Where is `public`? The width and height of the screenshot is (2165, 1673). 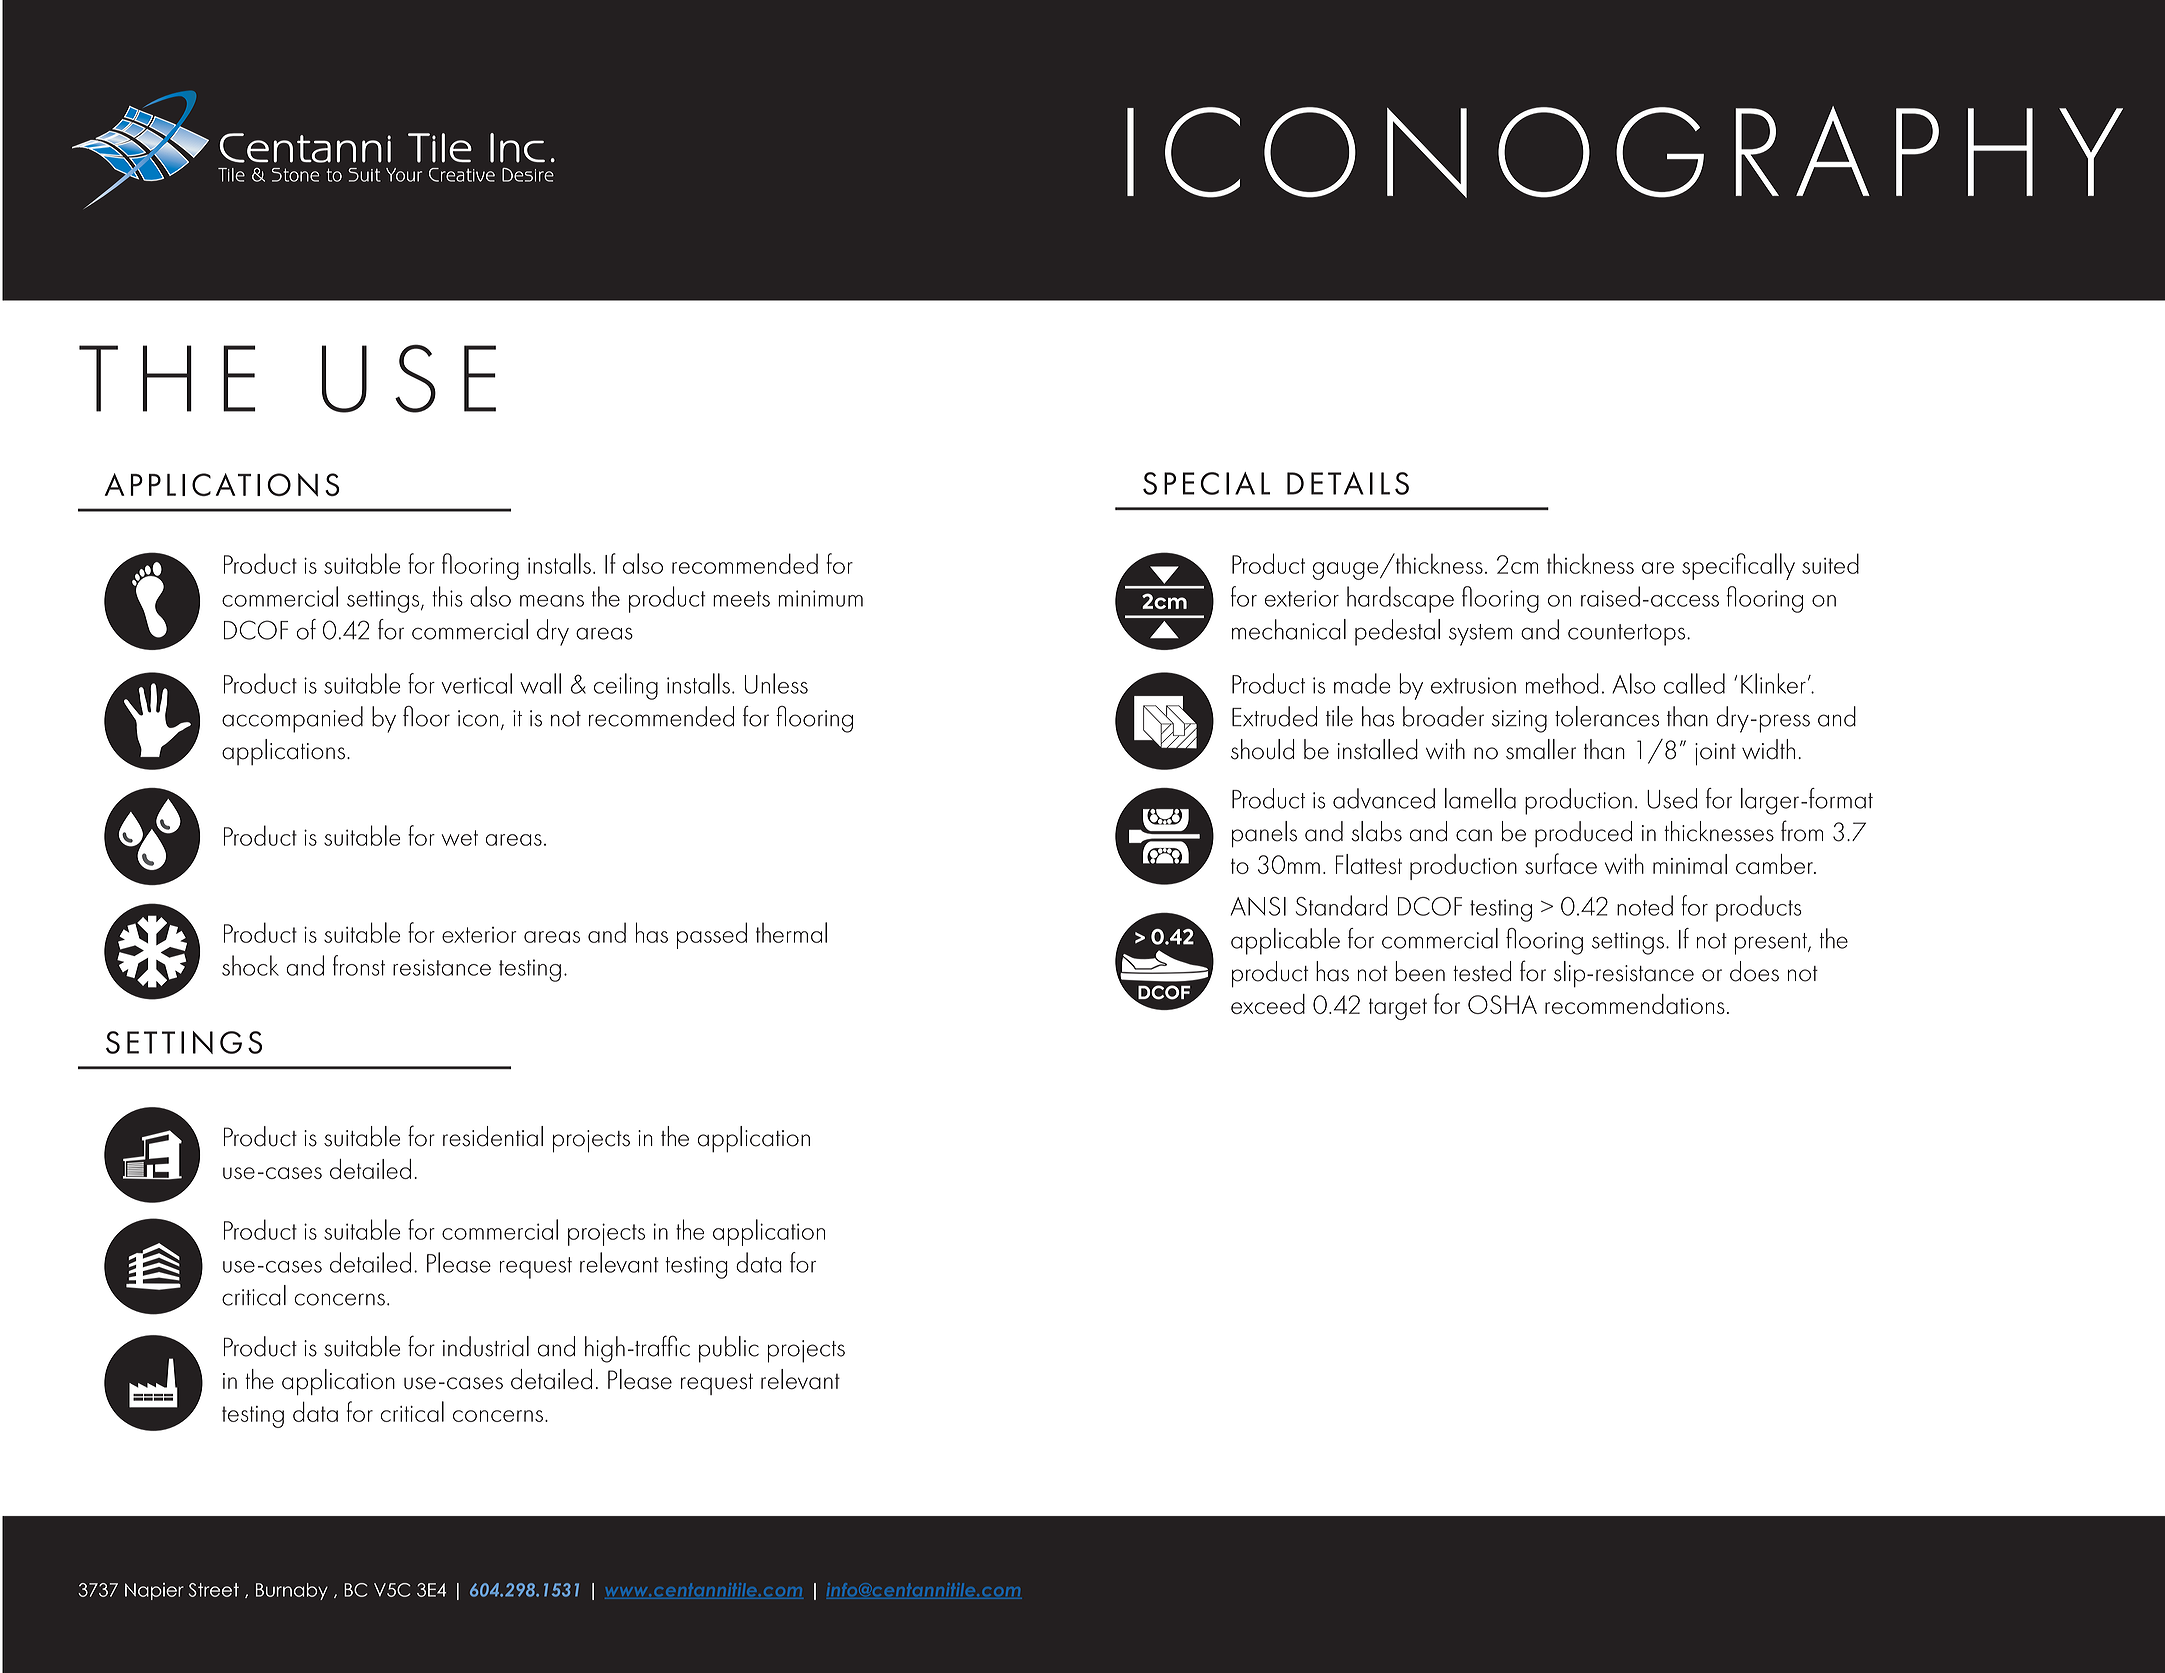
public is located at coordinates (729, 1349).
